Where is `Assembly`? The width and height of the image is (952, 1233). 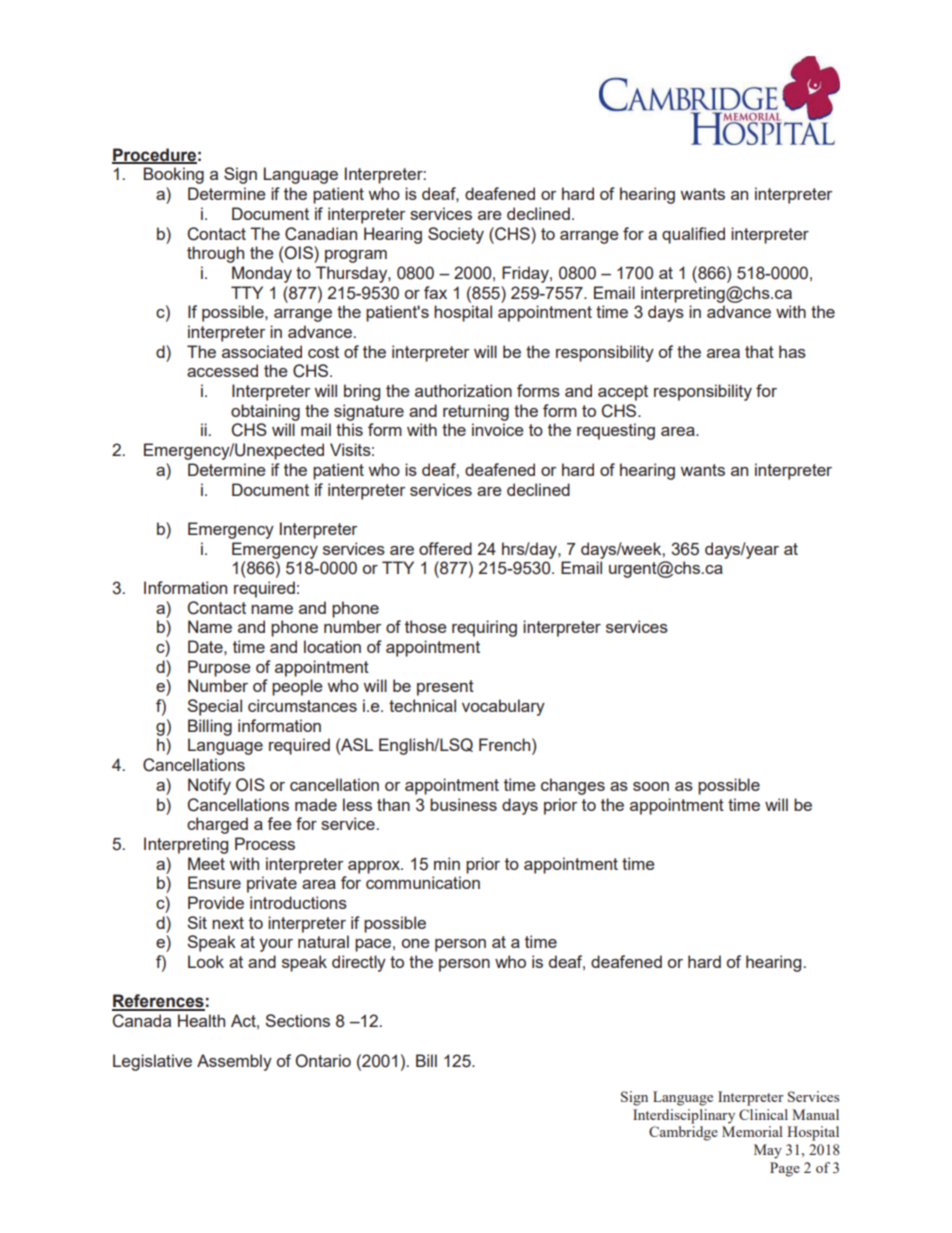
Assembly is located at coordinates (234, 1062).
